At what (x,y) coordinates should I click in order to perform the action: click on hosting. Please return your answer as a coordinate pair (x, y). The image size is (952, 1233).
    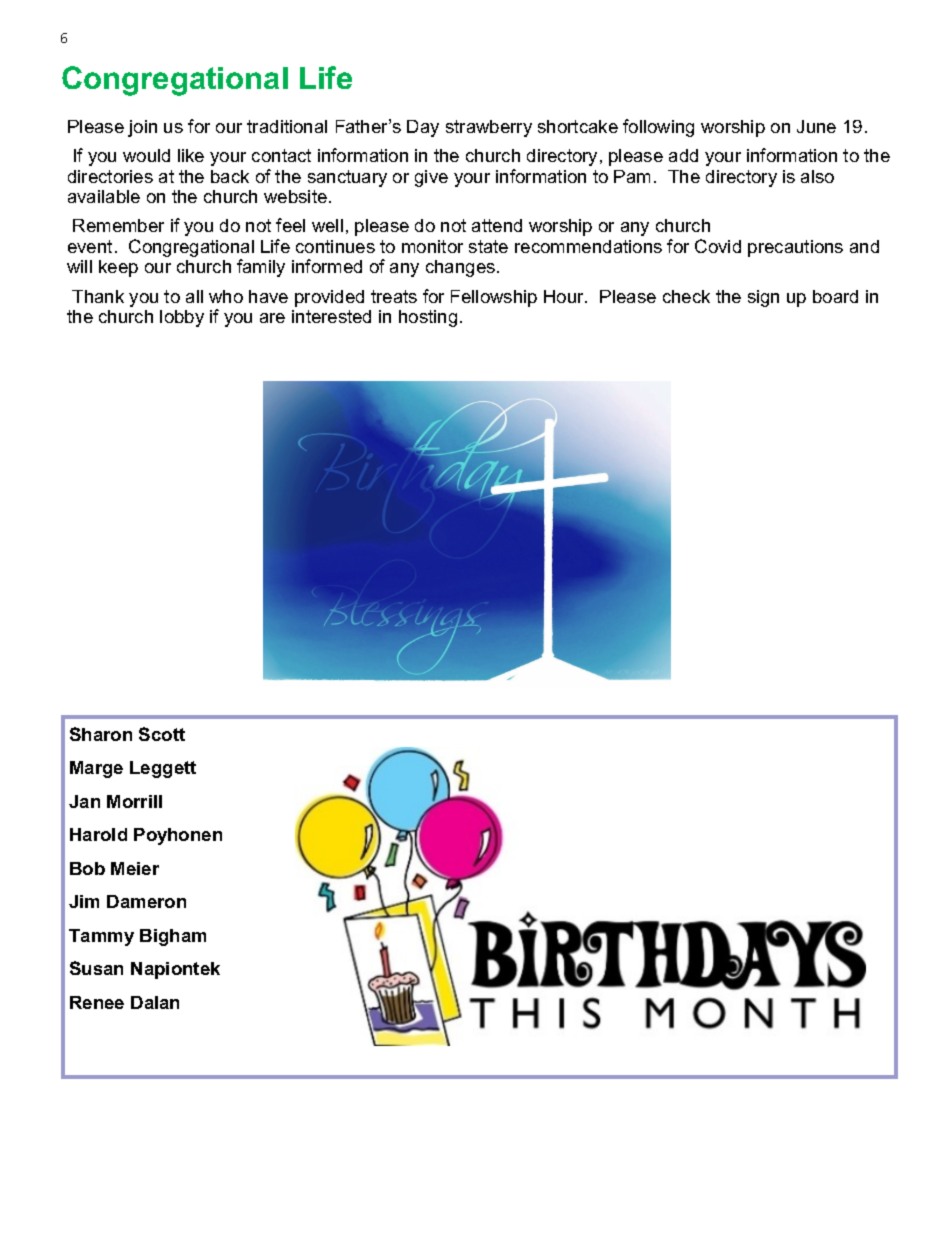
    Looking at the image, I should click on (428, 318).
